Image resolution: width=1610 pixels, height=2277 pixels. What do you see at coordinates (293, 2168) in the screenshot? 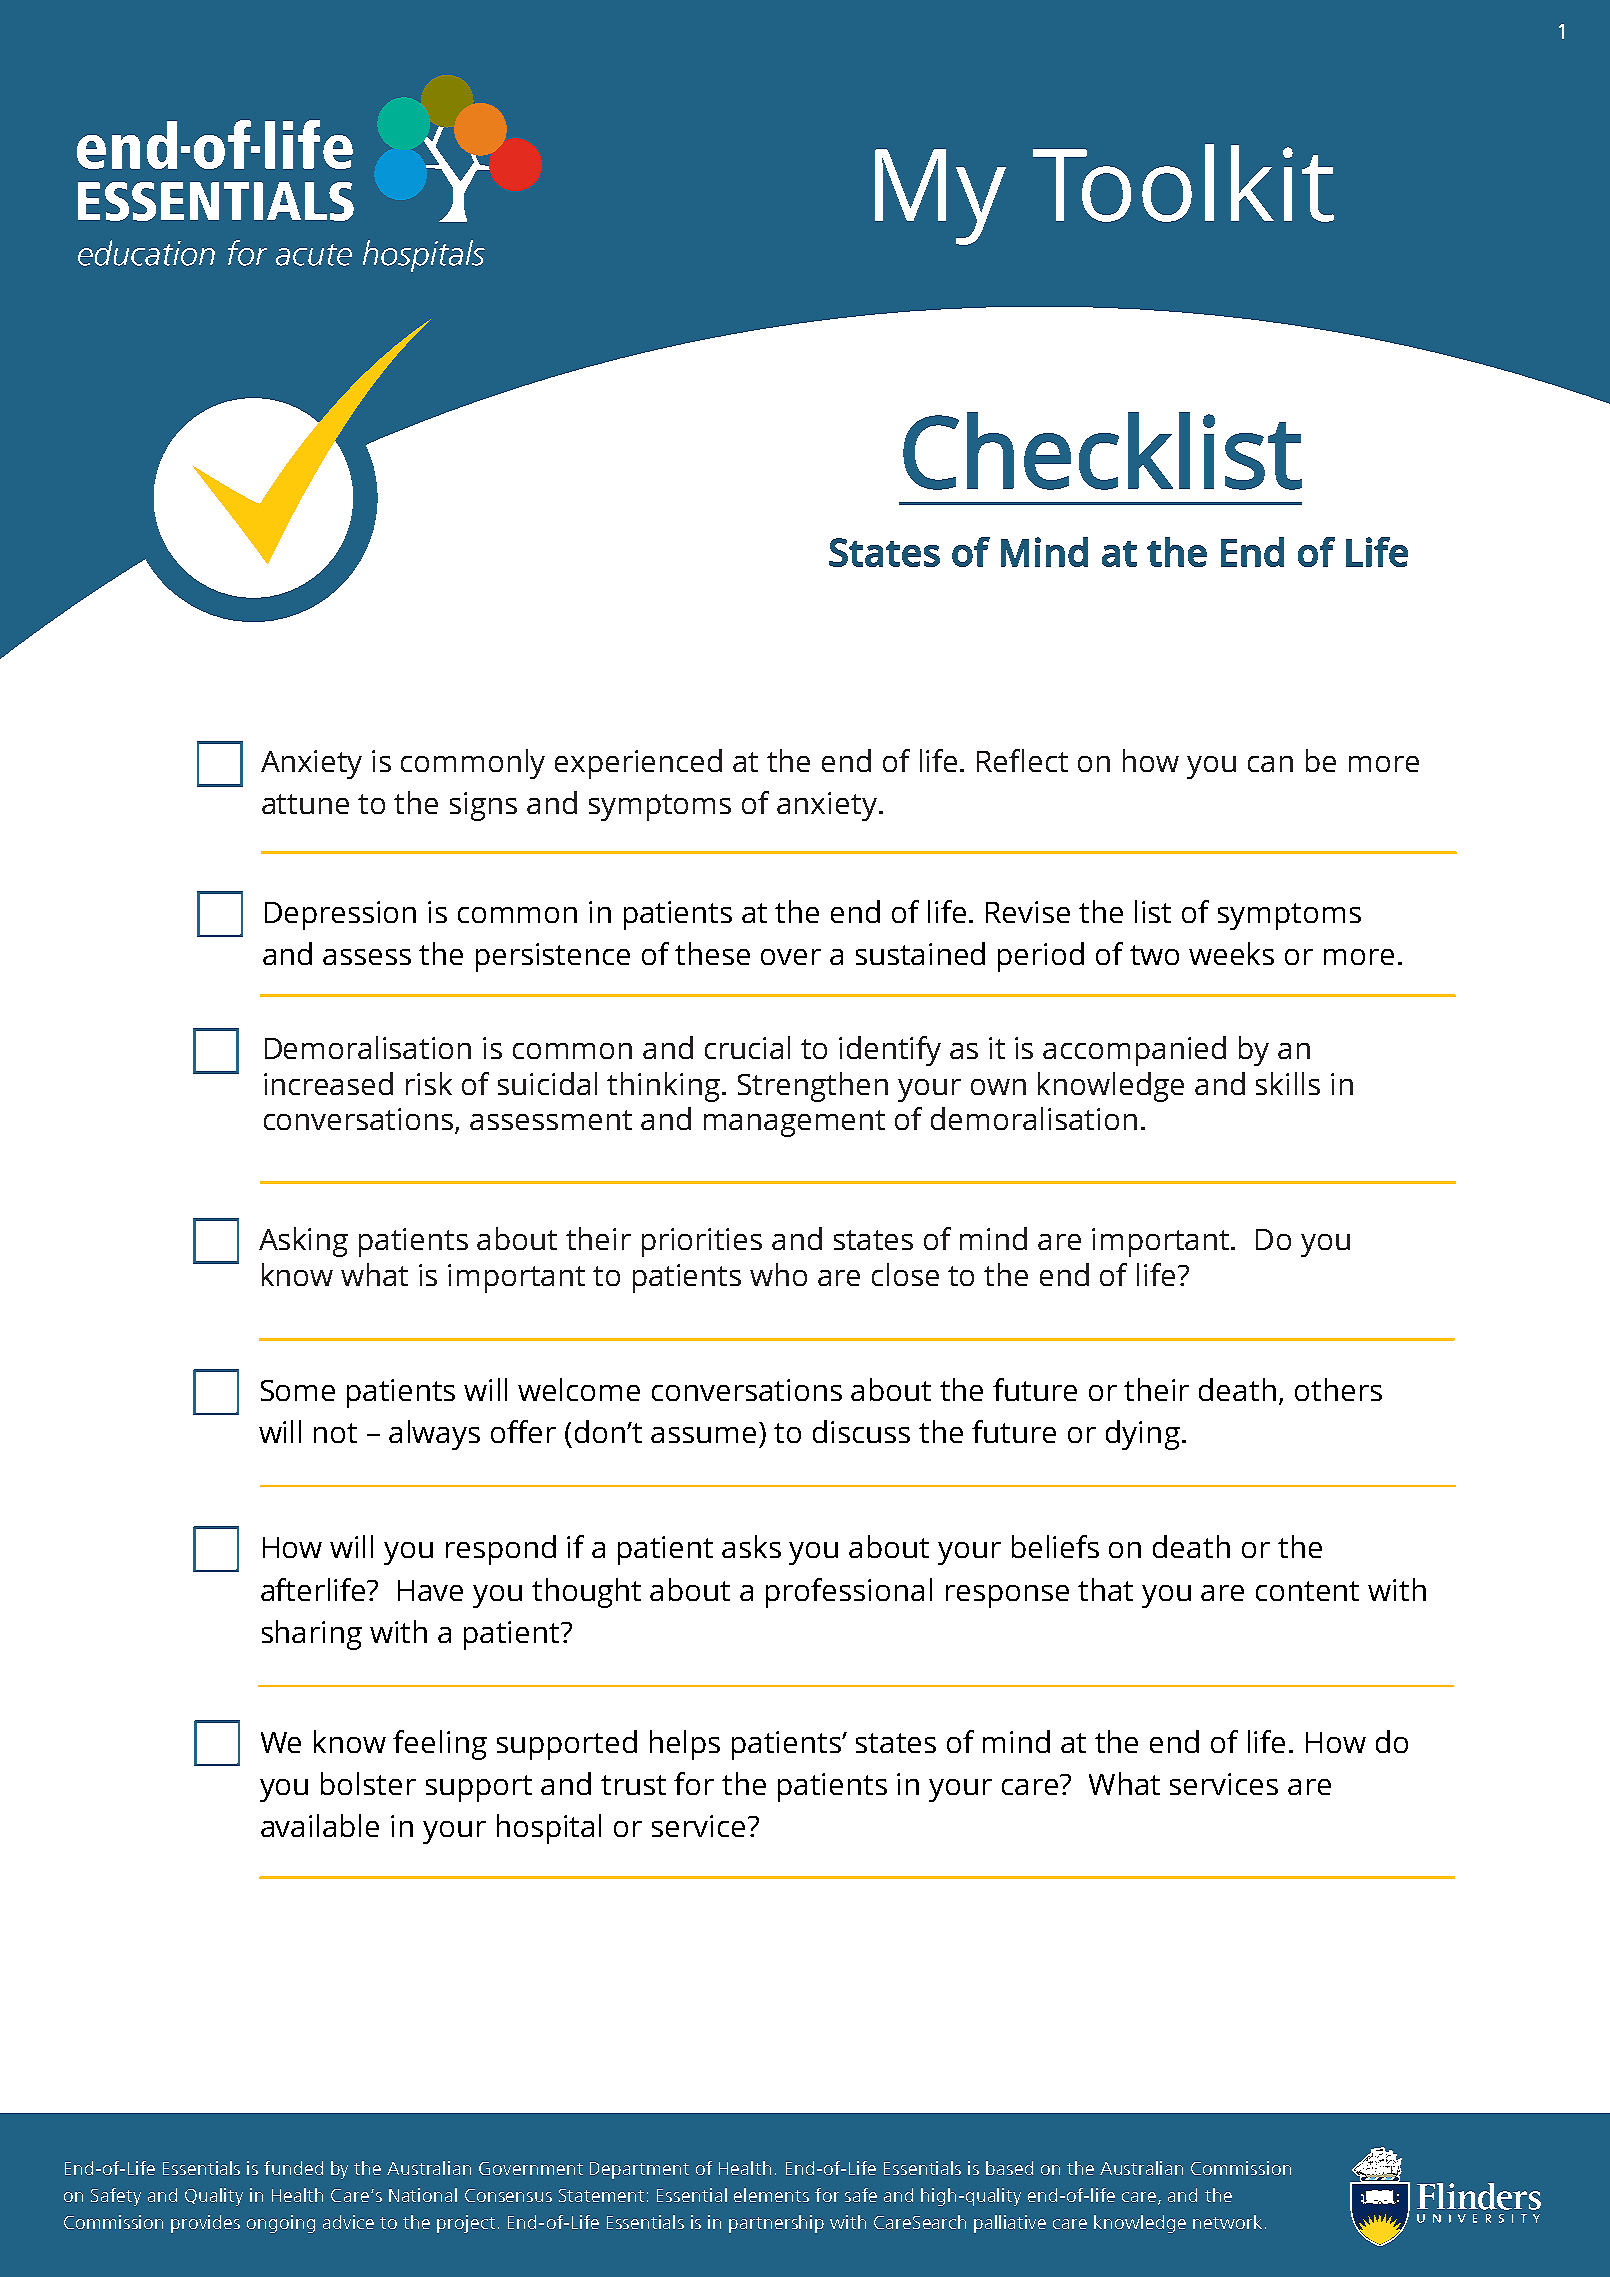
I see `funded` at bounding box center [293, 2168].
